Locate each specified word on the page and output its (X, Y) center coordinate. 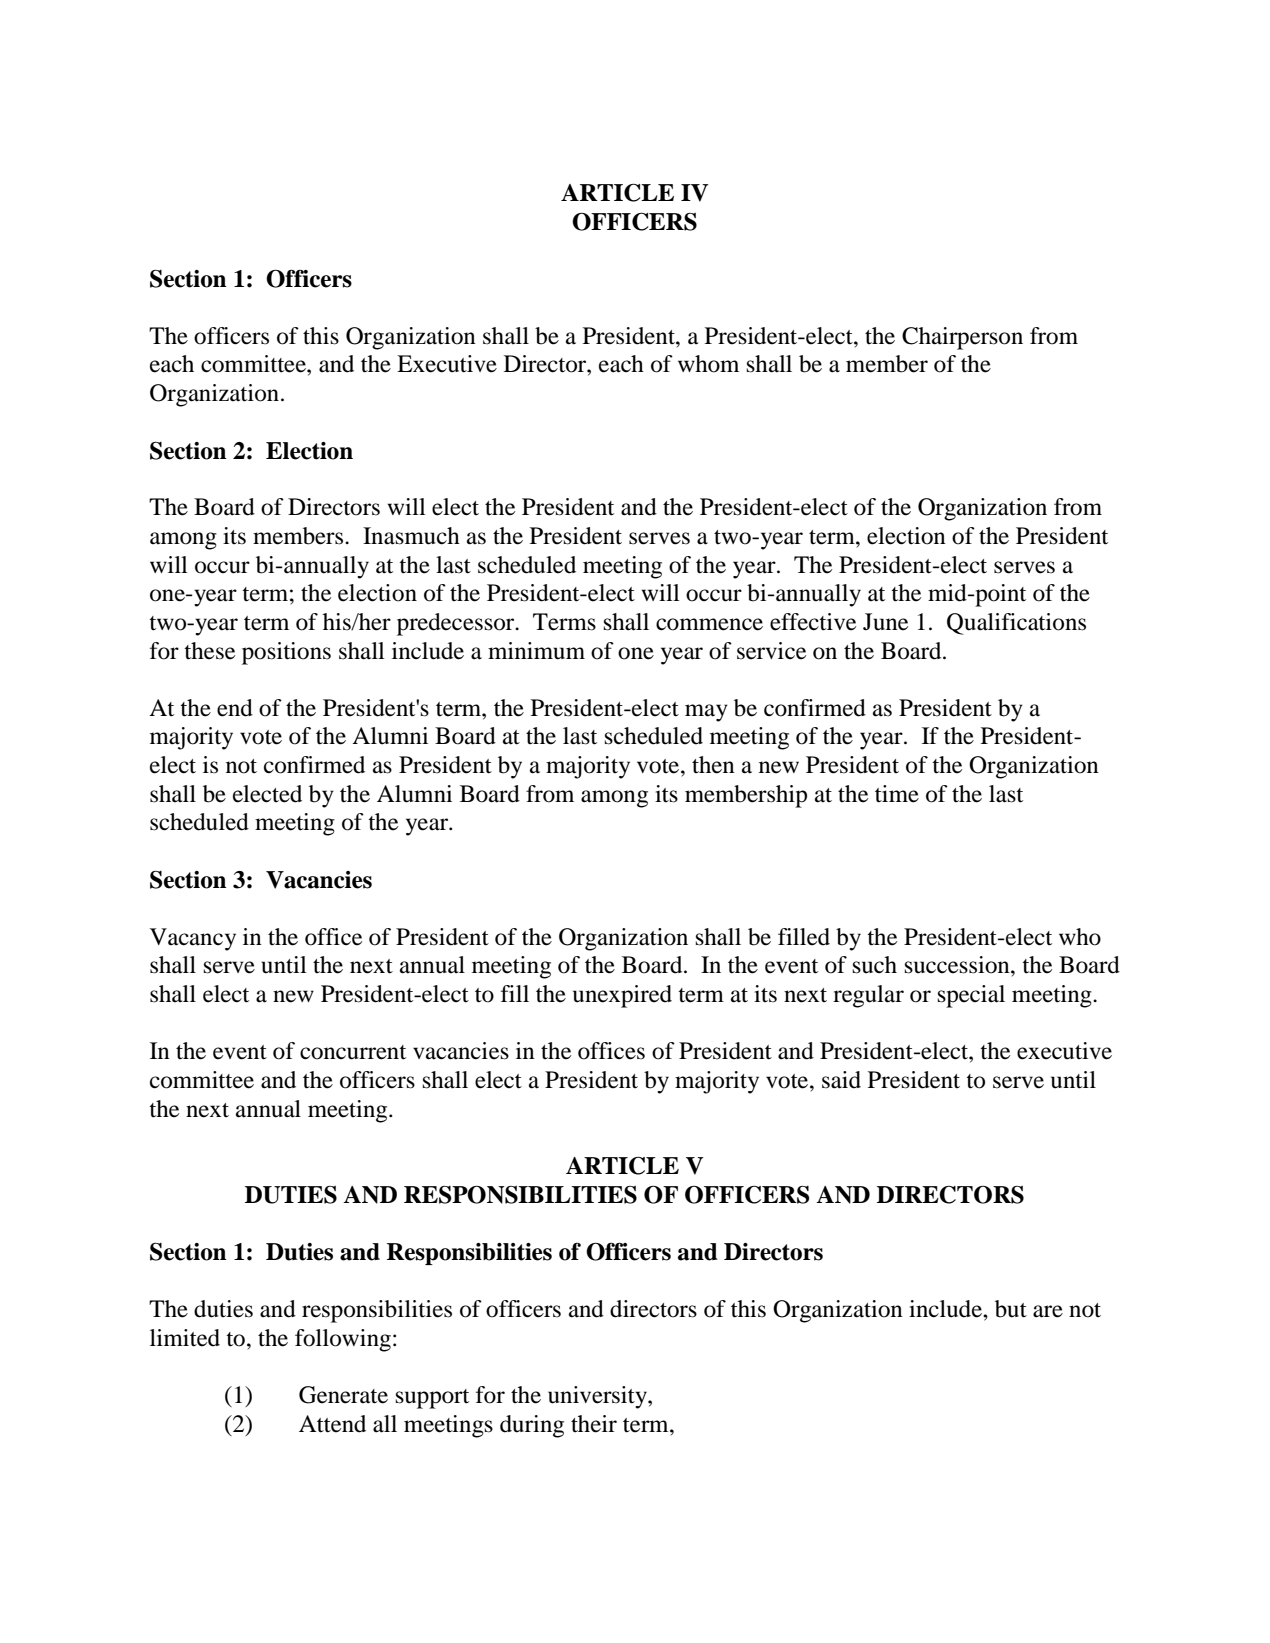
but (1011, 1309)
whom (708, 364)
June (885, 622)
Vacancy (193, 939)
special (971, 996)
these (209, 651)
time (897, 794)
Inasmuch (411, 536)
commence (709, 624)
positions (286, 653)
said (841, 1080)
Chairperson (962, 338)
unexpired (622, 996)
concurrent (353, 1052)
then (713, 765)
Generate (343, 1395)
